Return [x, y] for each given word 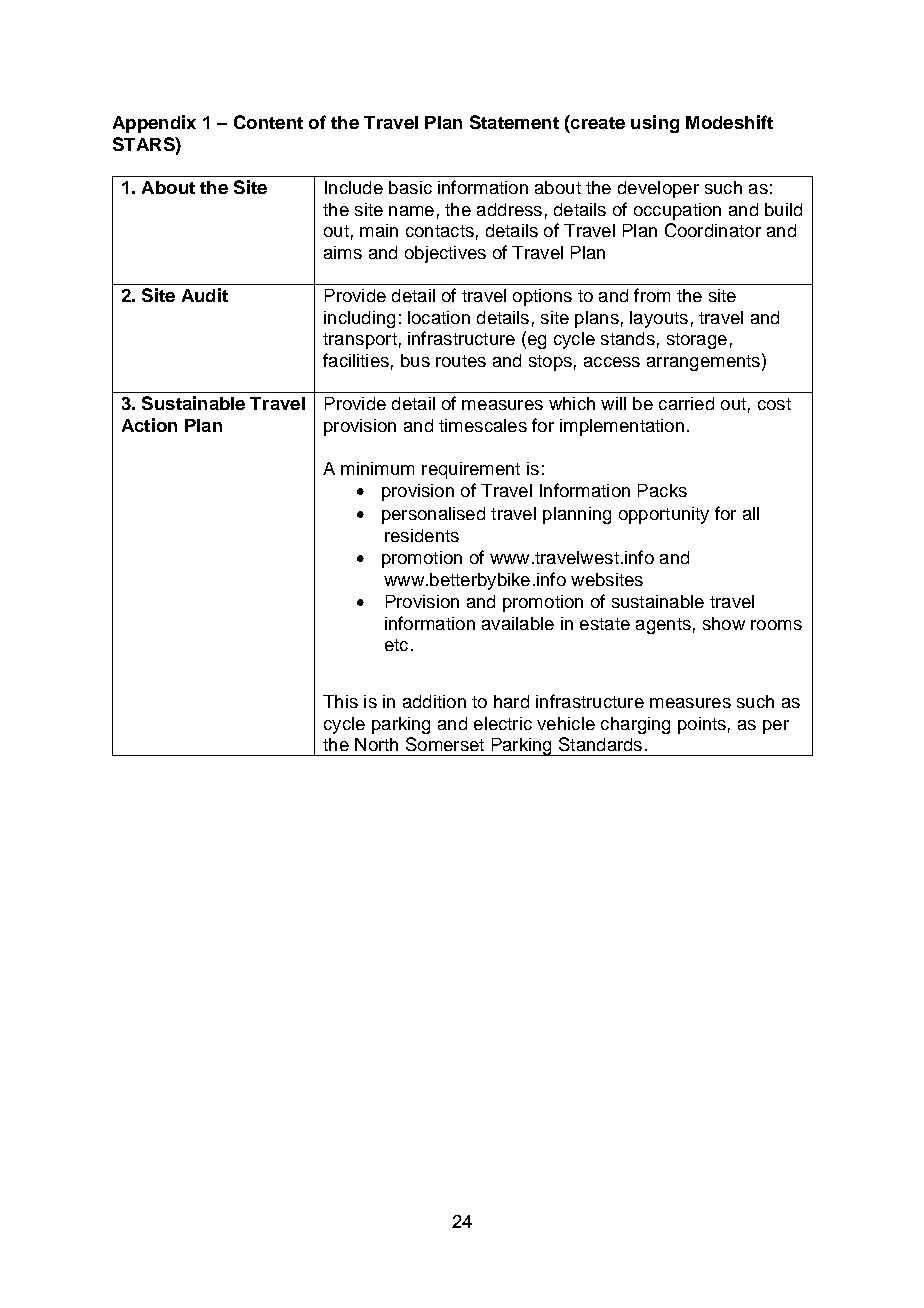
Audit [205, 295]
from [652, 295]
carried [686, 403]
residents [422, 535]
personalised [433, 515]
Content [268, 122]
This [340, 701]
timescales [483, 425]
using [655, 124]
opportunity [664, 515]
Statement [514, 122]
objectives [445, 254]
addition [434, 701]
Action [149, 425]
